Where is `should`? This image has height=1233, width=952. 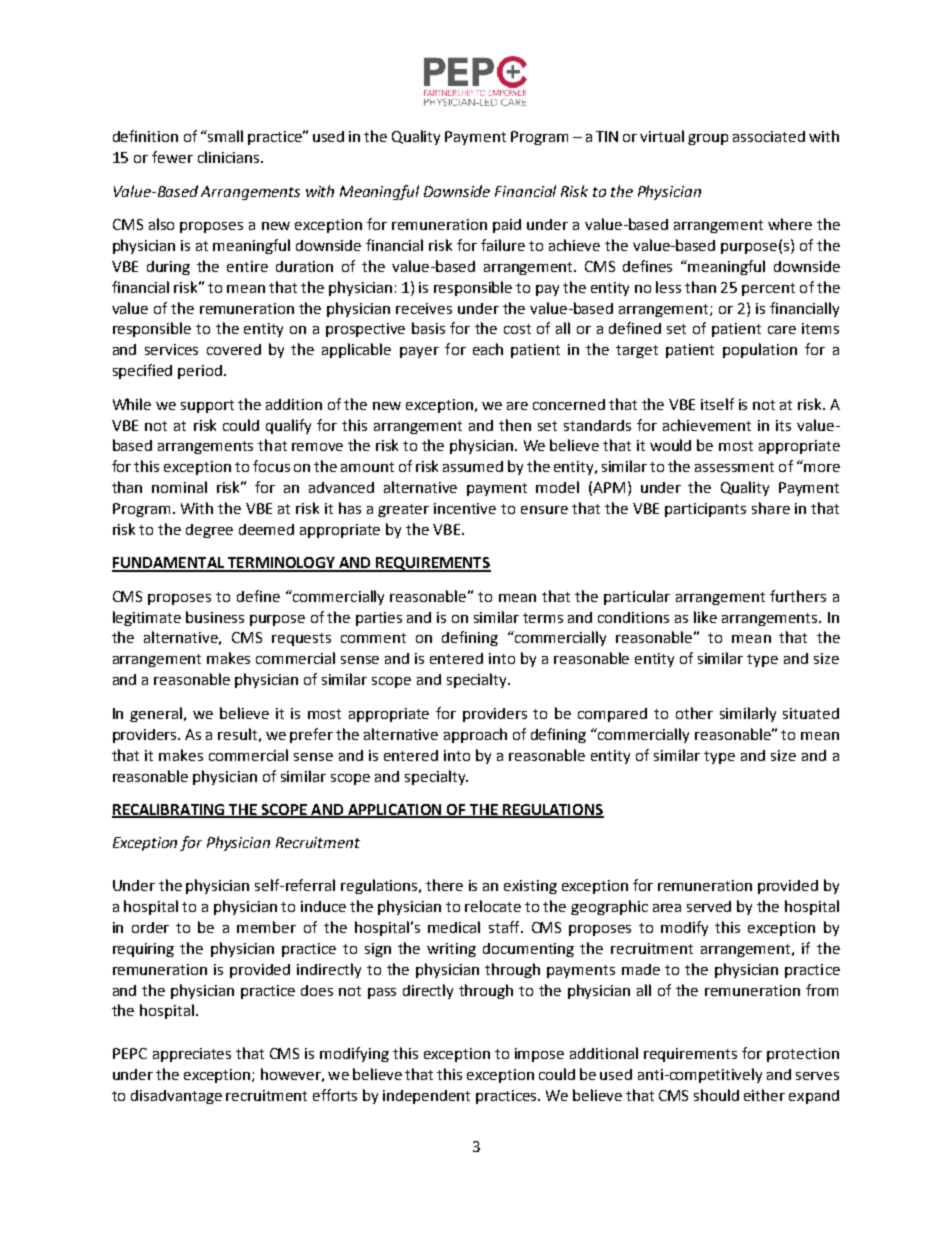 should is located at coordinates (716, 1095).
